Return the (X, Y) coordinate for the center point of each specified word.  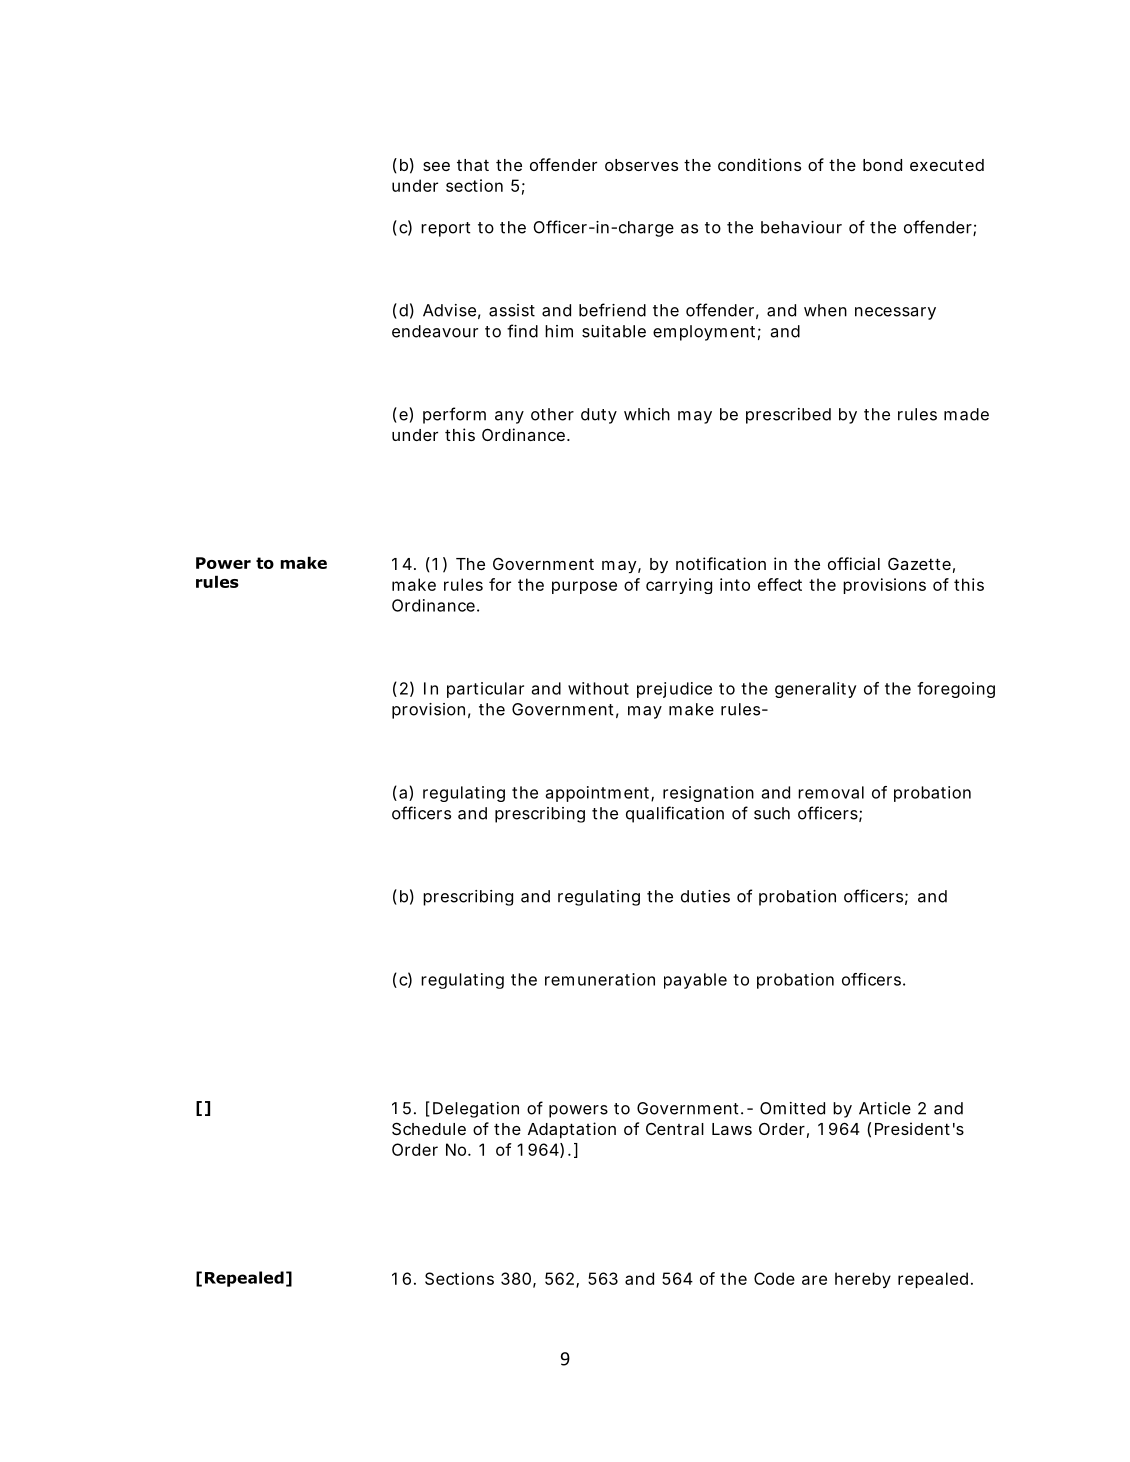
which (647, 414)
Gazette (919, 563)
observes (641, 165)
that (473, 165)
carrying (679, 586)
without (598, 688)
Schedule (429, 1128)
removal (831, 792)
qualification (675, 814)
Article (885, 1108)
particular (485, 690)
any (509, 417)
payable (695, 981)
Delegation (476, 1110)
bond (882, 165)
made (966, 414)
